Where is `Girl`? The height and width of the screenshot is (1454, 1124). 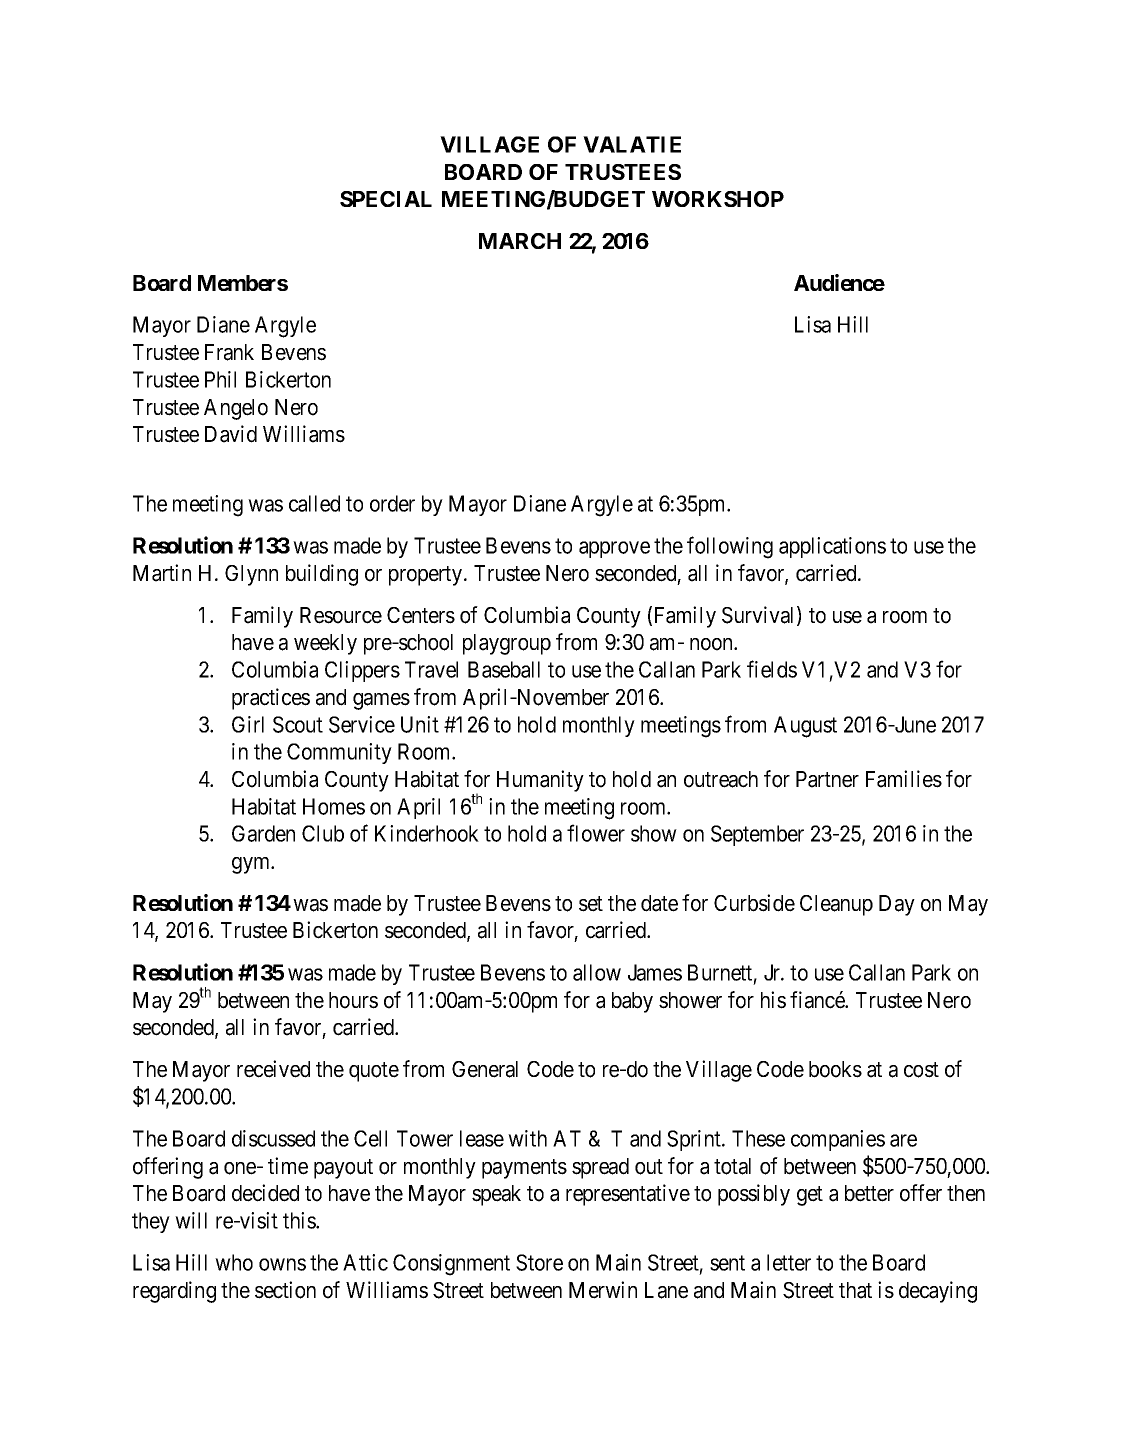
Girl is located at coordinates (248, 724).
